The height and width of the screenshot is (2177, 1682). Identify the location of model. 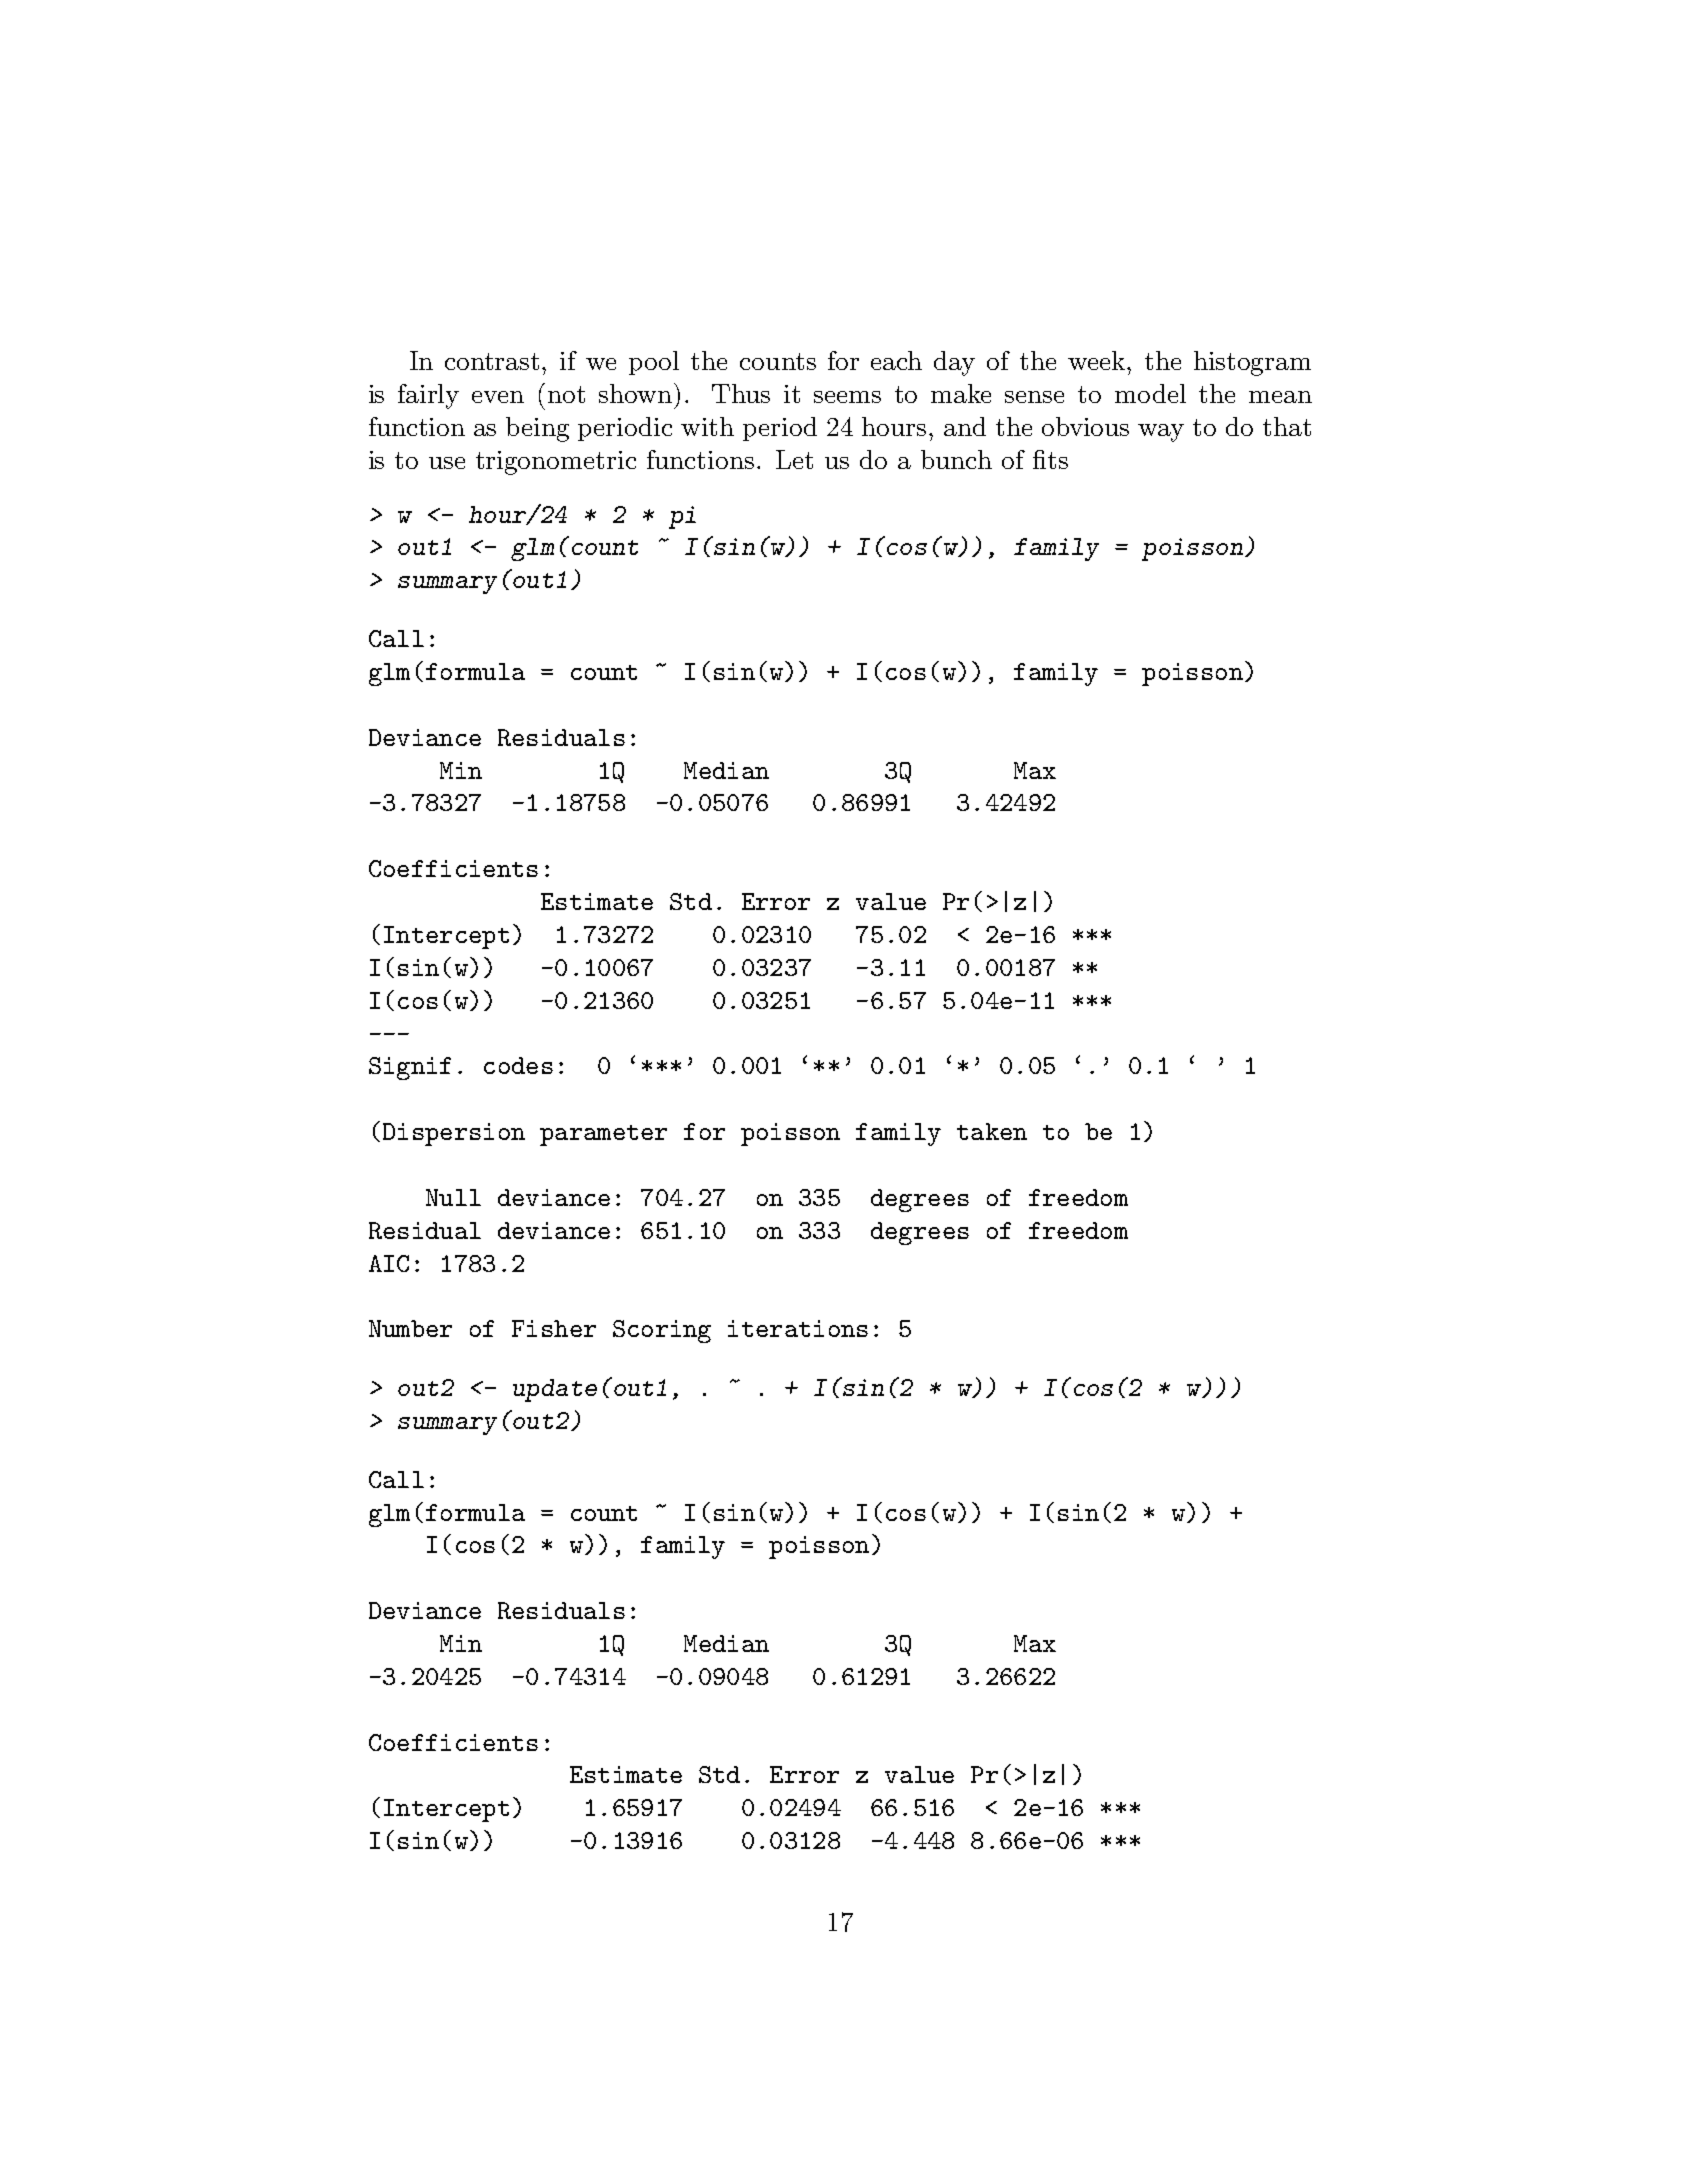
(1150, 393).
